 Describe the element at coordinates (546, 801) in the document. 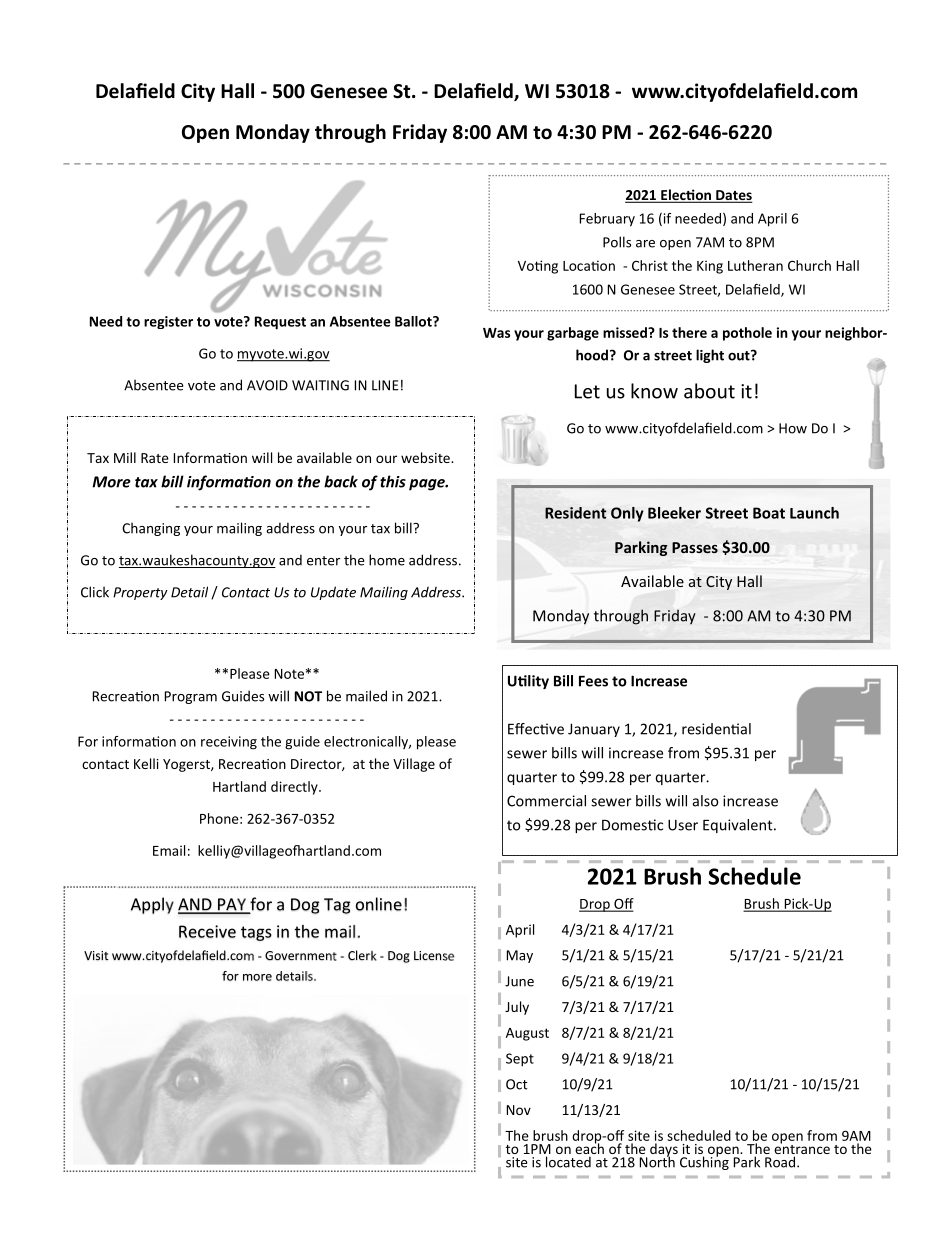

I see `Commercial` at that location.
